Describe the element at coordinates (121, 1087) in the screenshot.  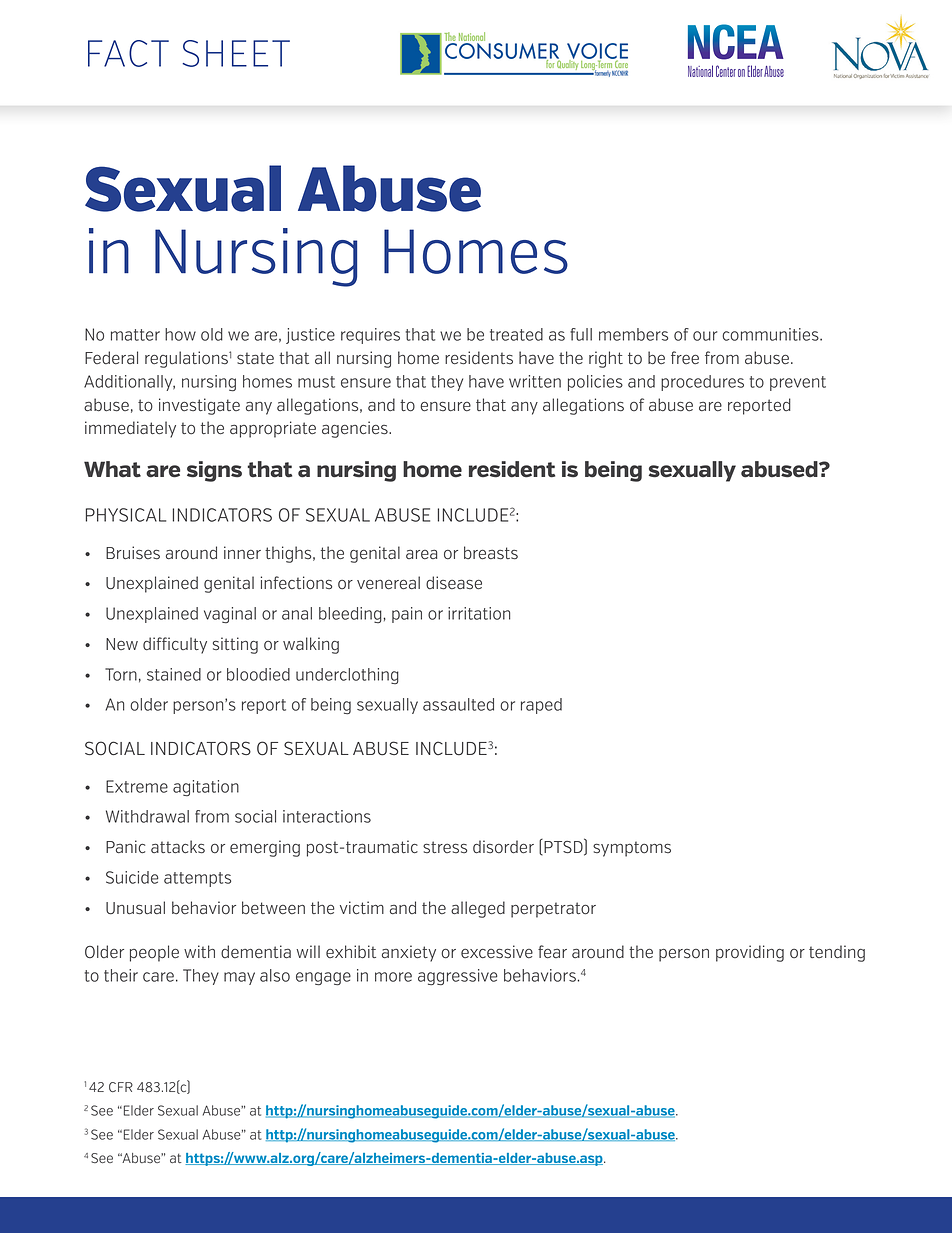
I see `CFR` at that location.
